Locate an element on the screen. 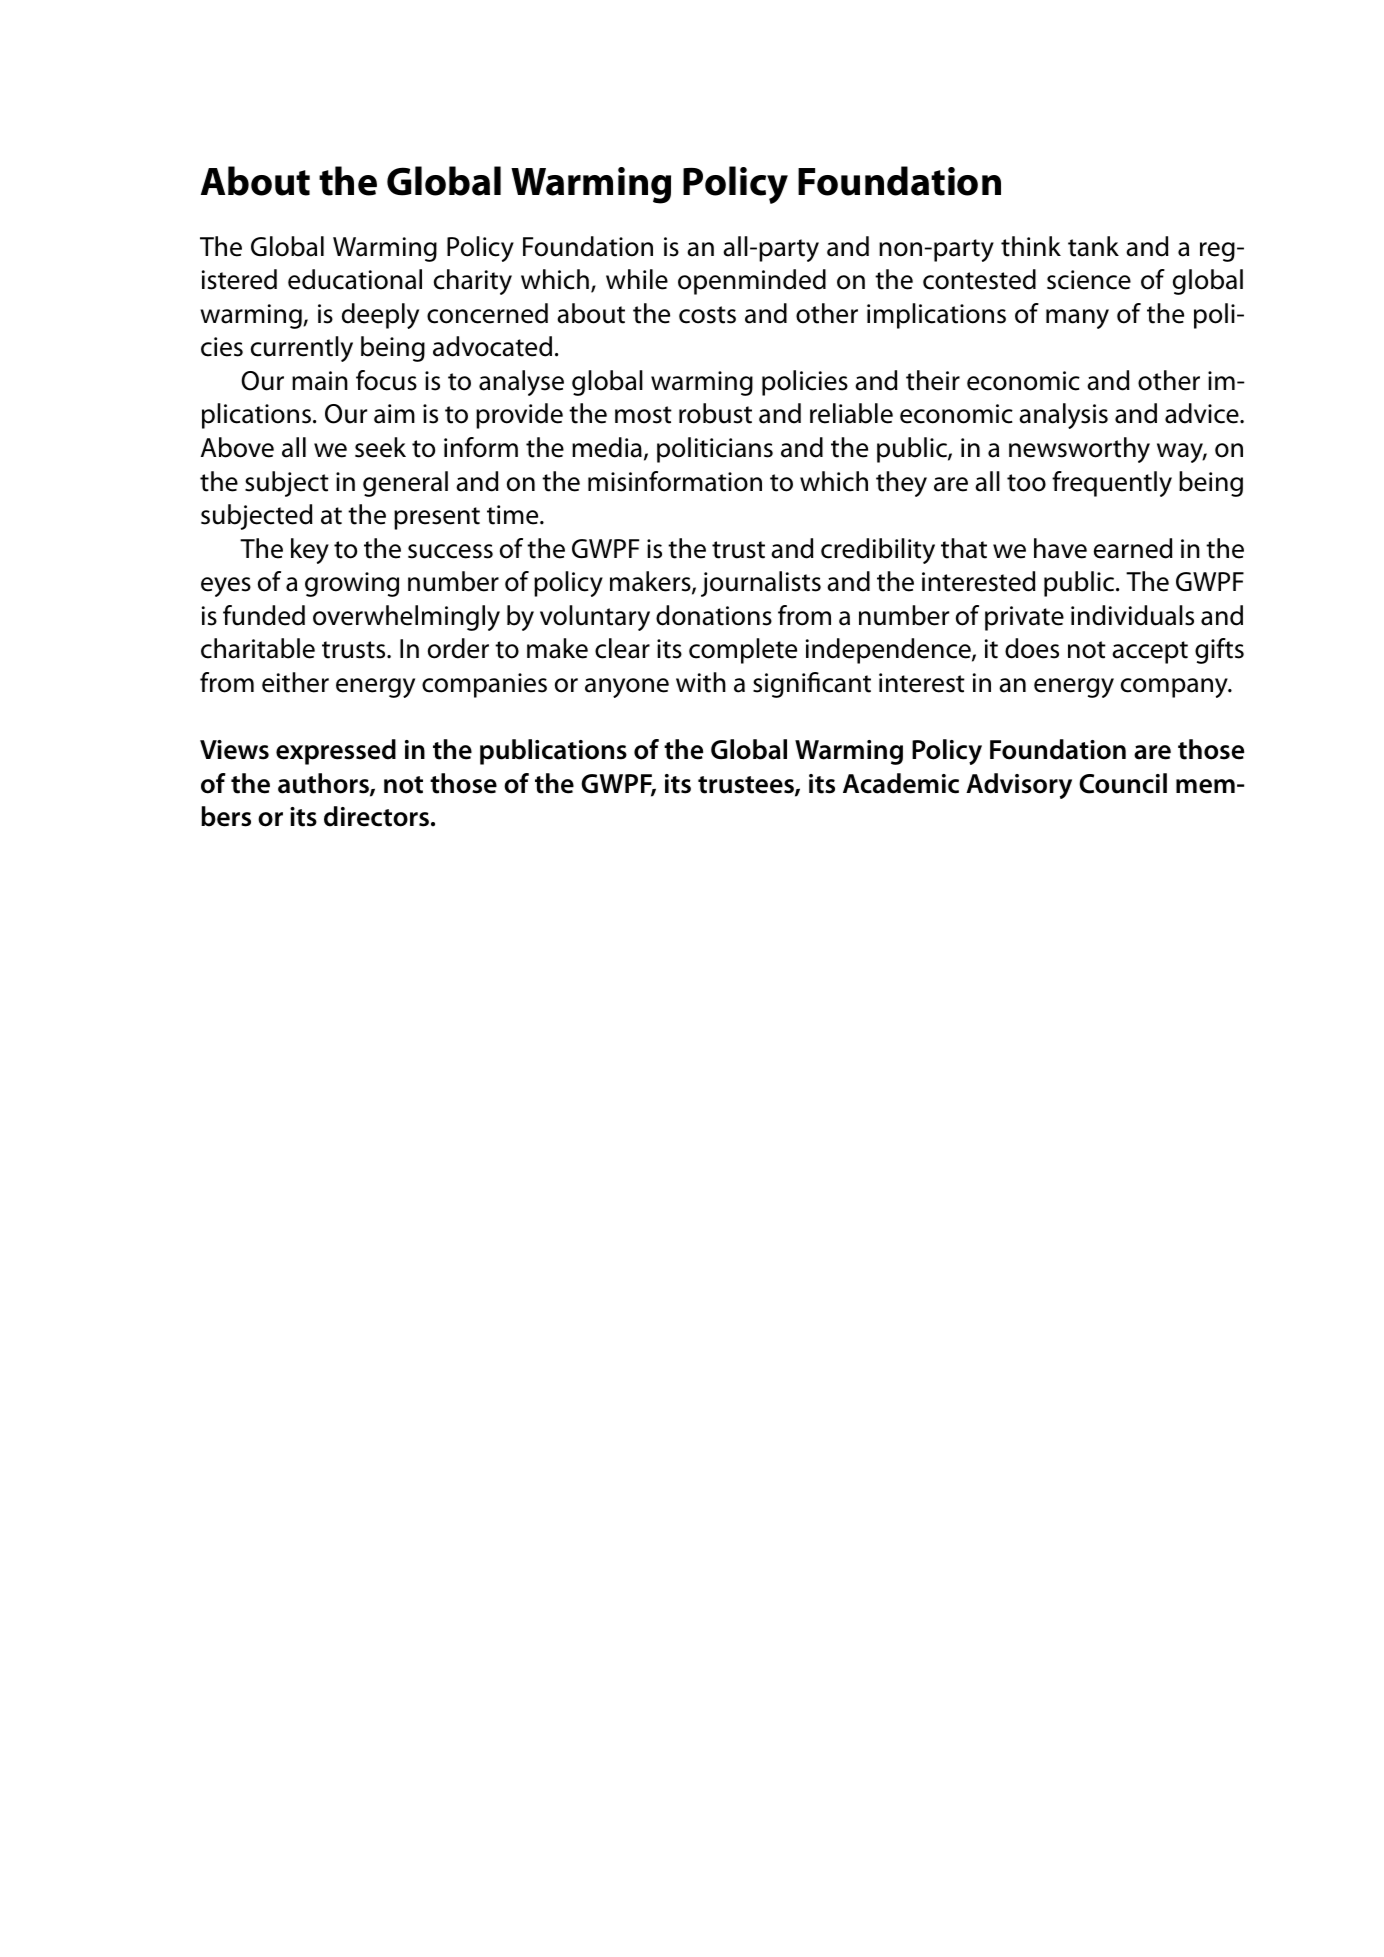 The image size is (1384, 1957). charity is located at coordinates (473, 282).
